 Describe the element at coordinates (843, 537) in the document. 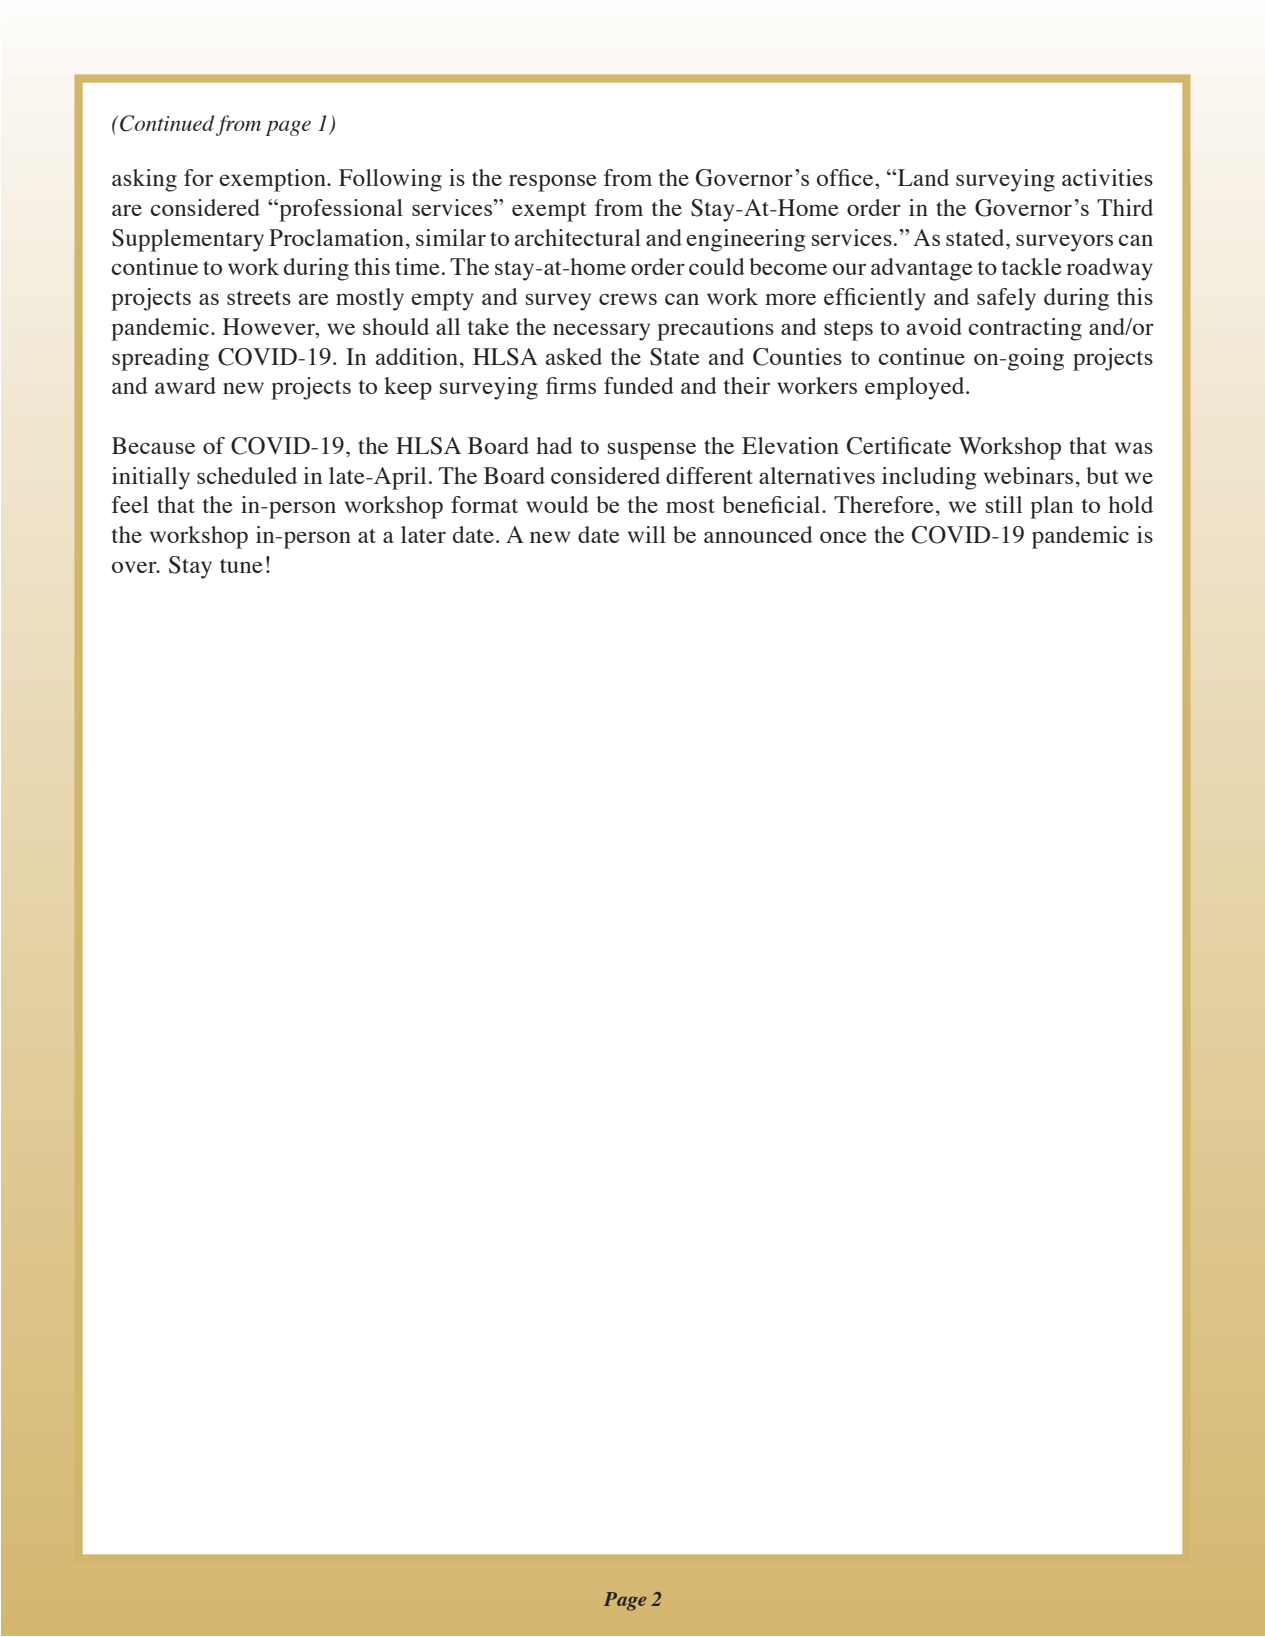

I see `once` at that location.
